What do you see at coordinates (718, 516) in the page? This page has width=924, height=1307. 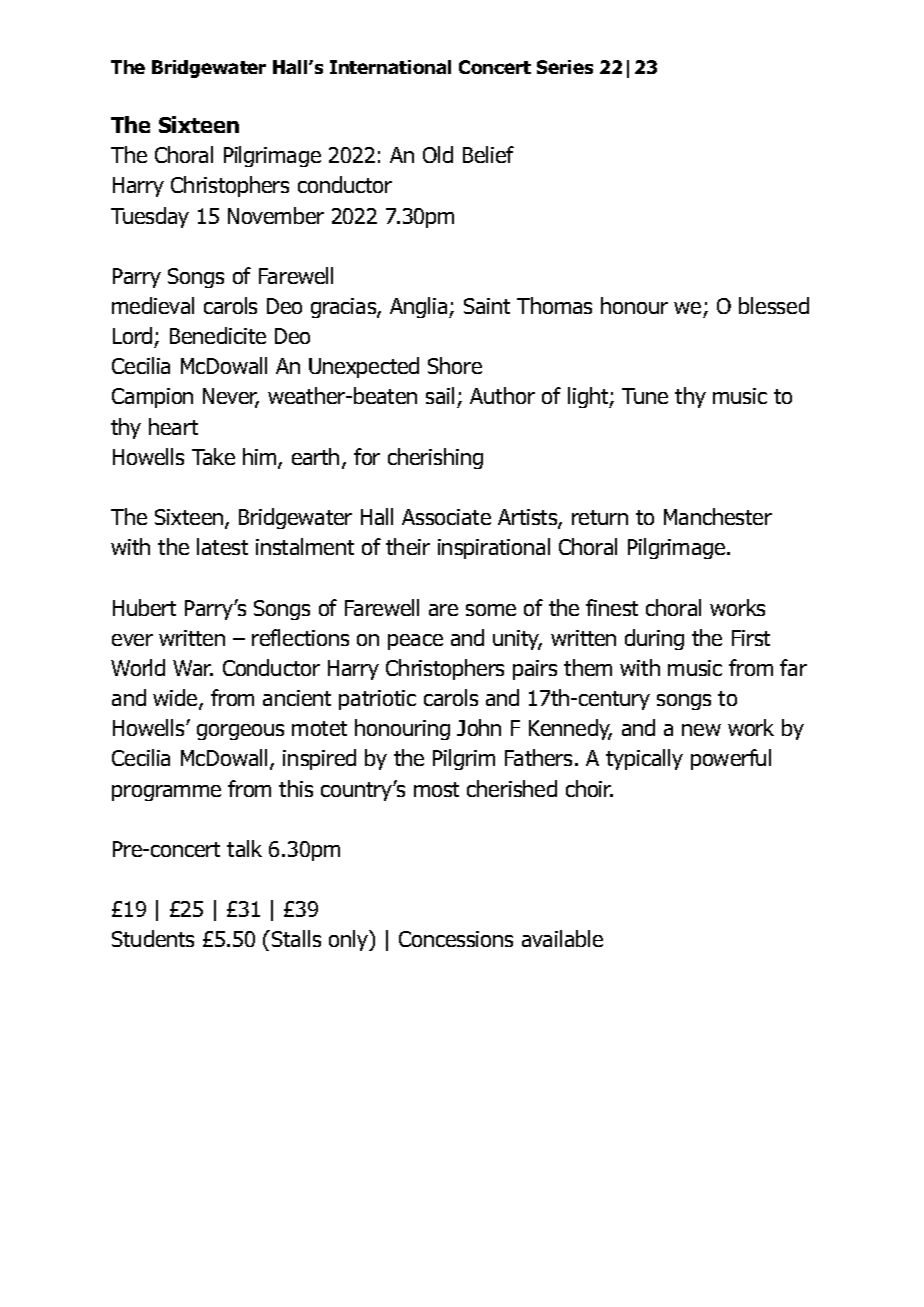 I see `Manchester` at bounding box center [718, 516].
